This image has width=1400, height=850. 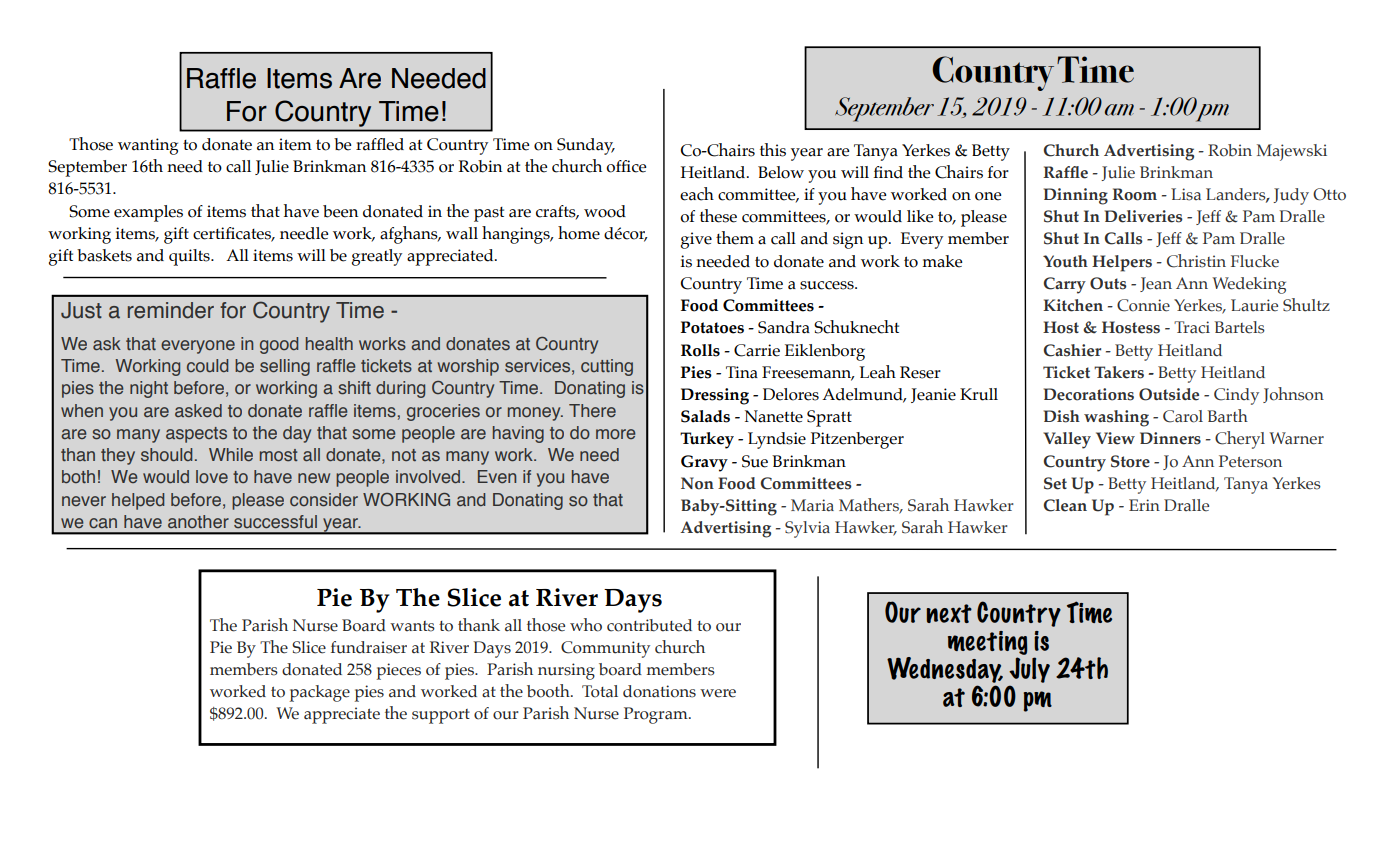 What do you see at coordinates (718, 693) in the image?
I see `were` at bounding box center [718, 693].
